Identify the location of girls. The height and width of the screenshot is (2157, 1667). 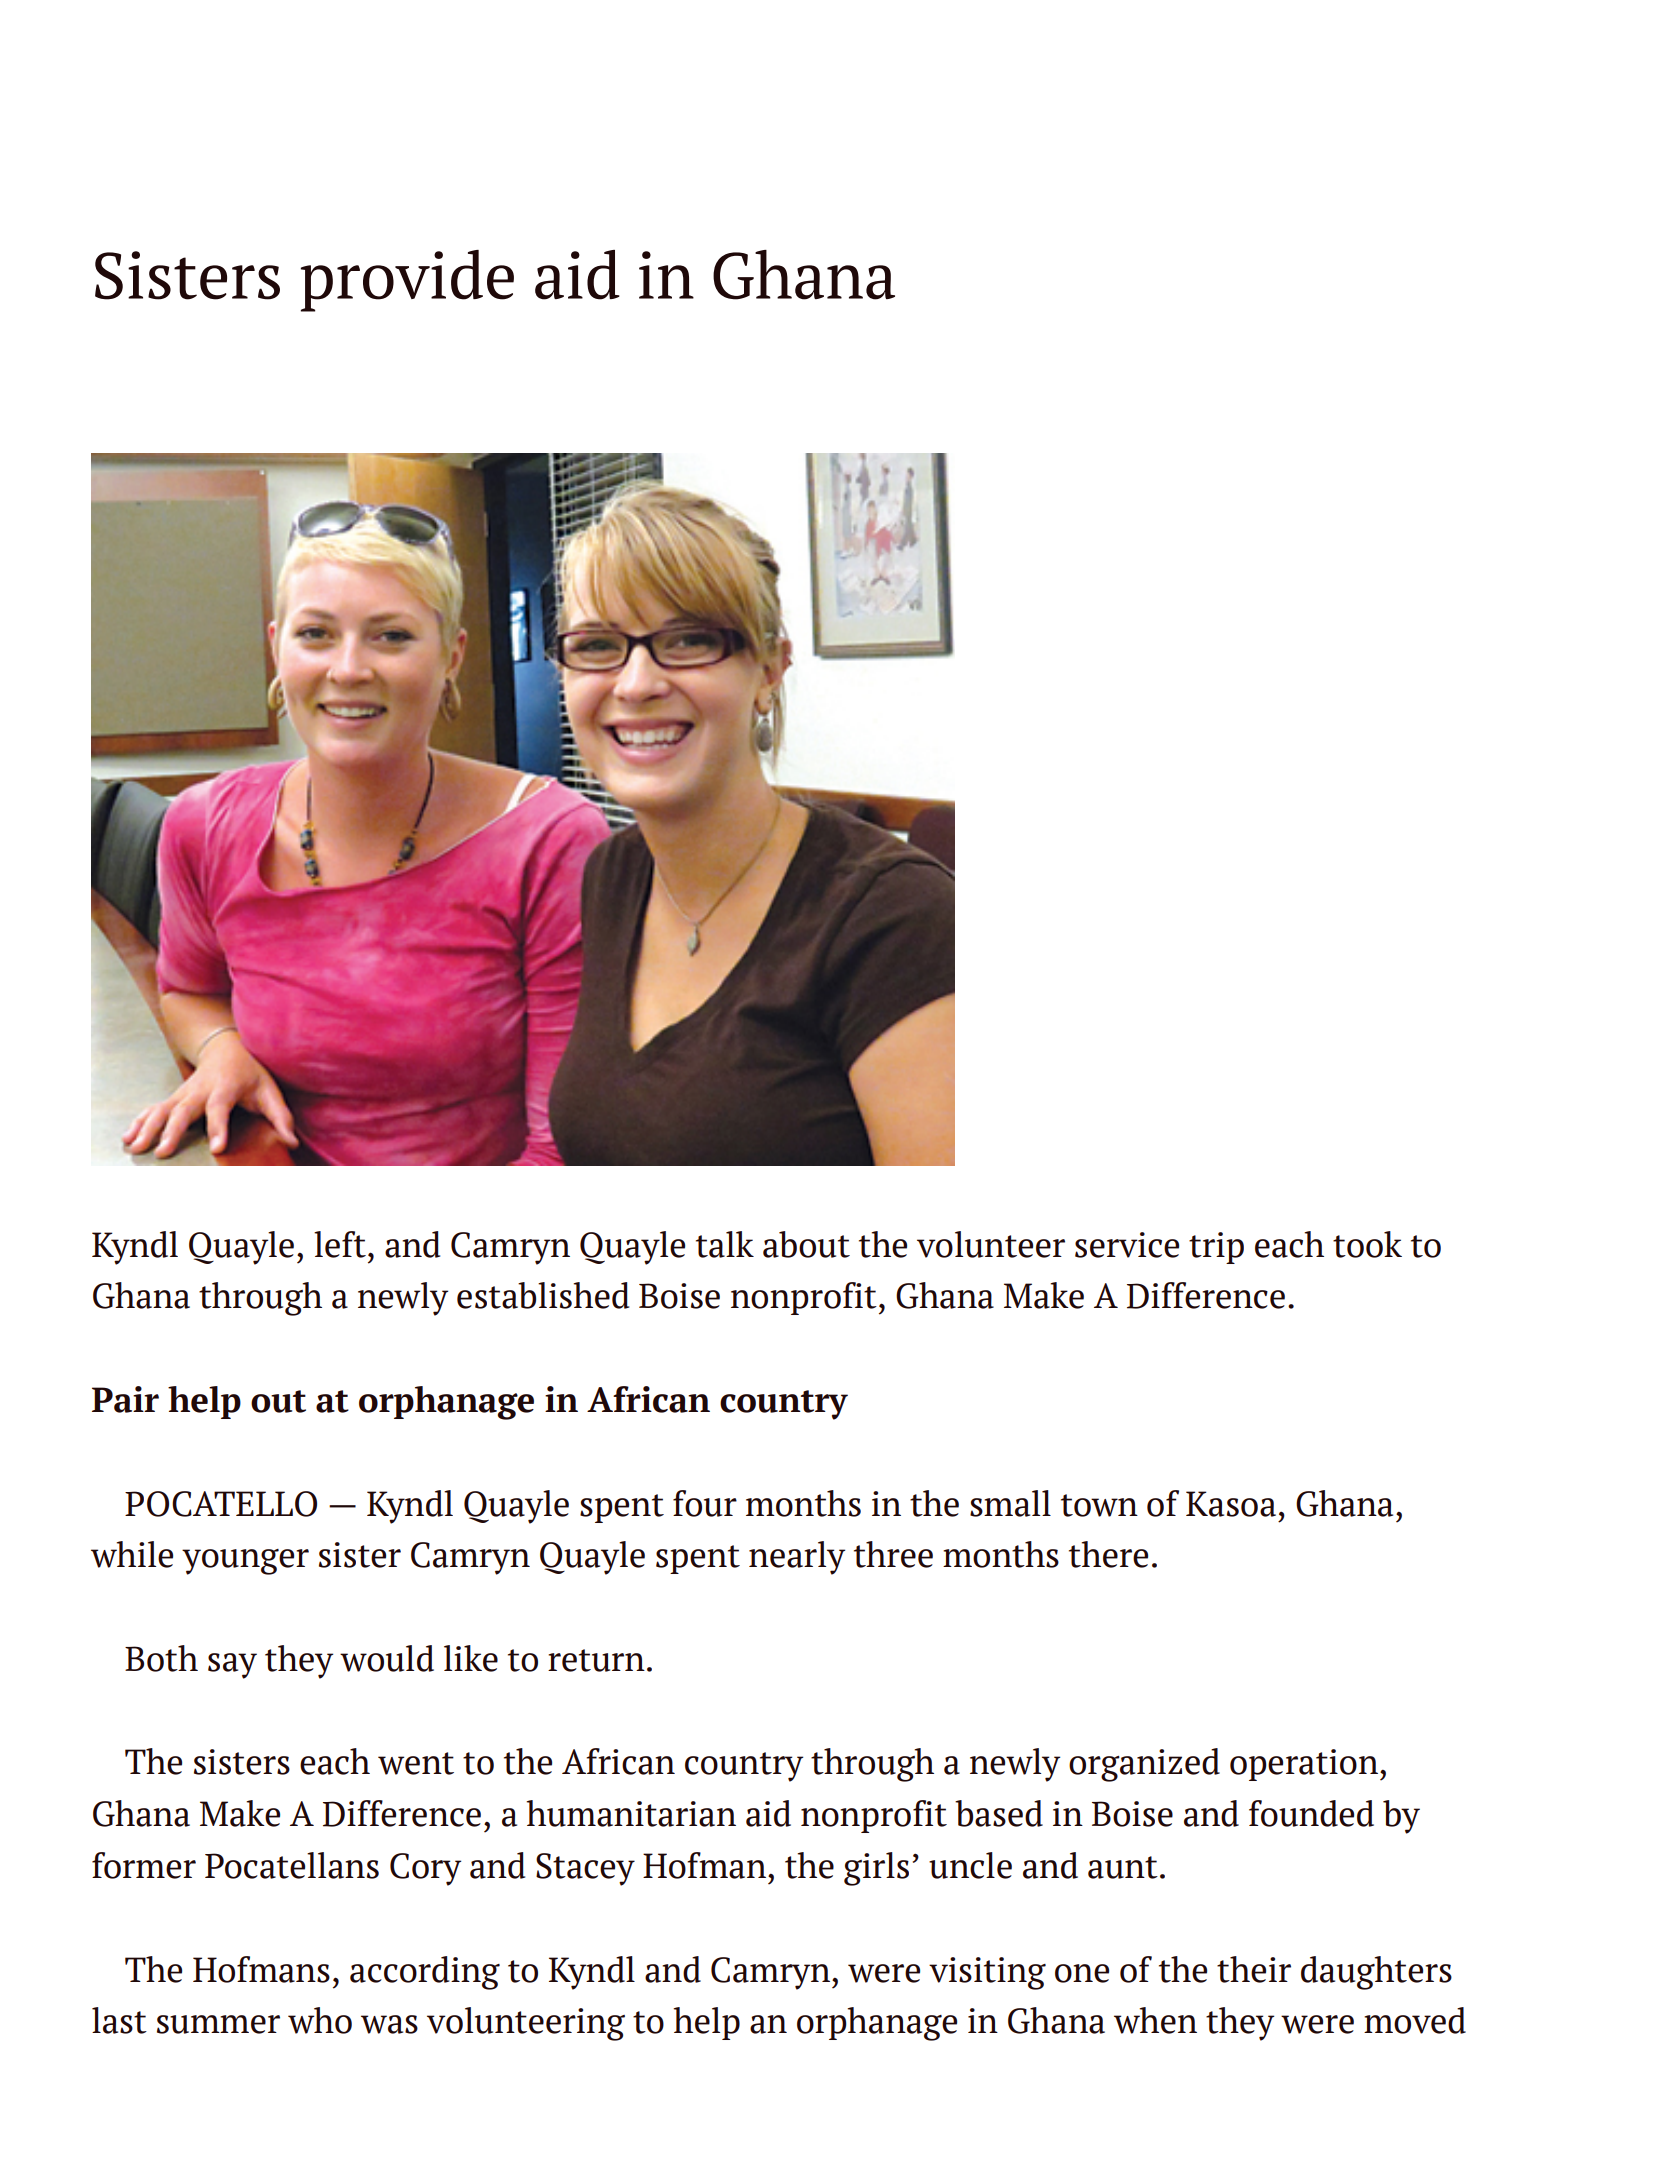
(876, 1869).
